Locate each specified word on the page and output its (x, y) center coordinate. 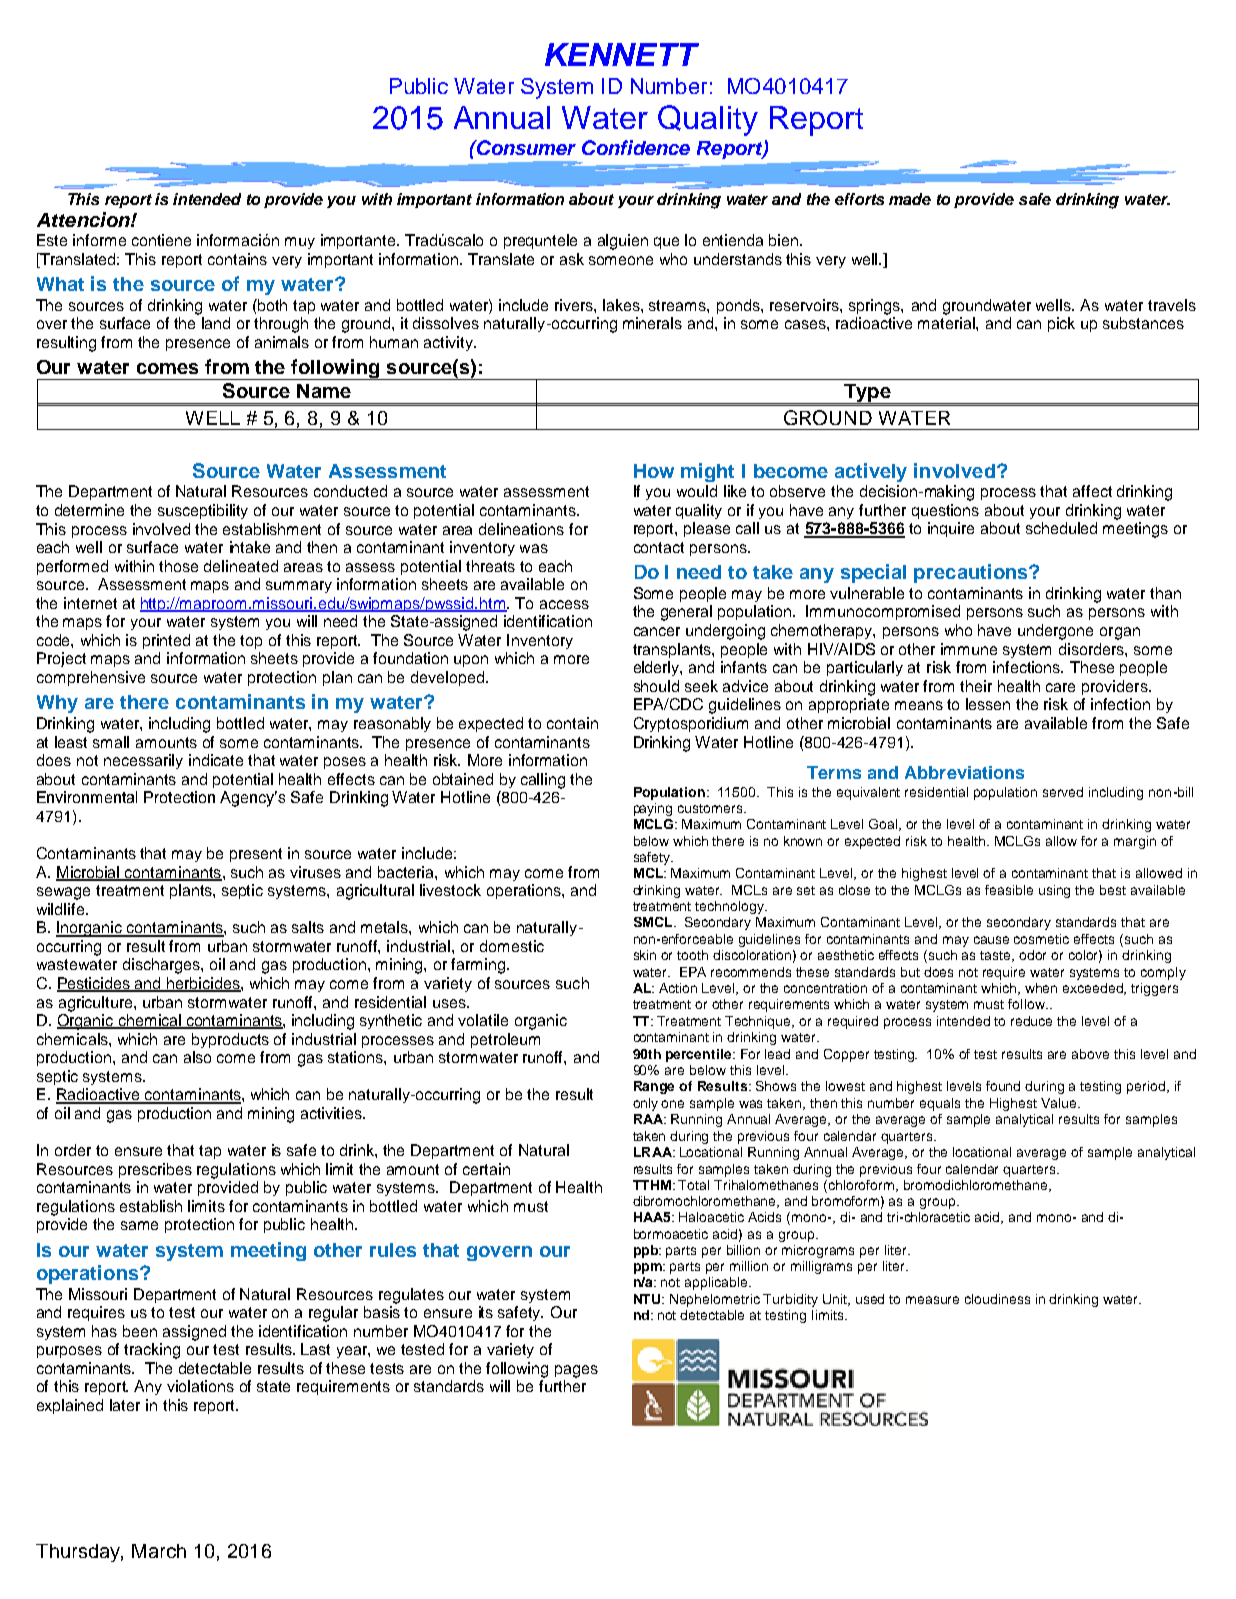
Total (693, 1185)
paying (653, 809)
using (1054, 891)
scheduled (1061, 528)
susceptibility (203, 511)
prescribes (155, 1170)
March (159, 1551)
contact (659, 547)
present (256, 855)
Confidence (636, 147)
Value (1060, 1103)
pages (576, 1371)
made (910, 199)
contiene (161, 240)
